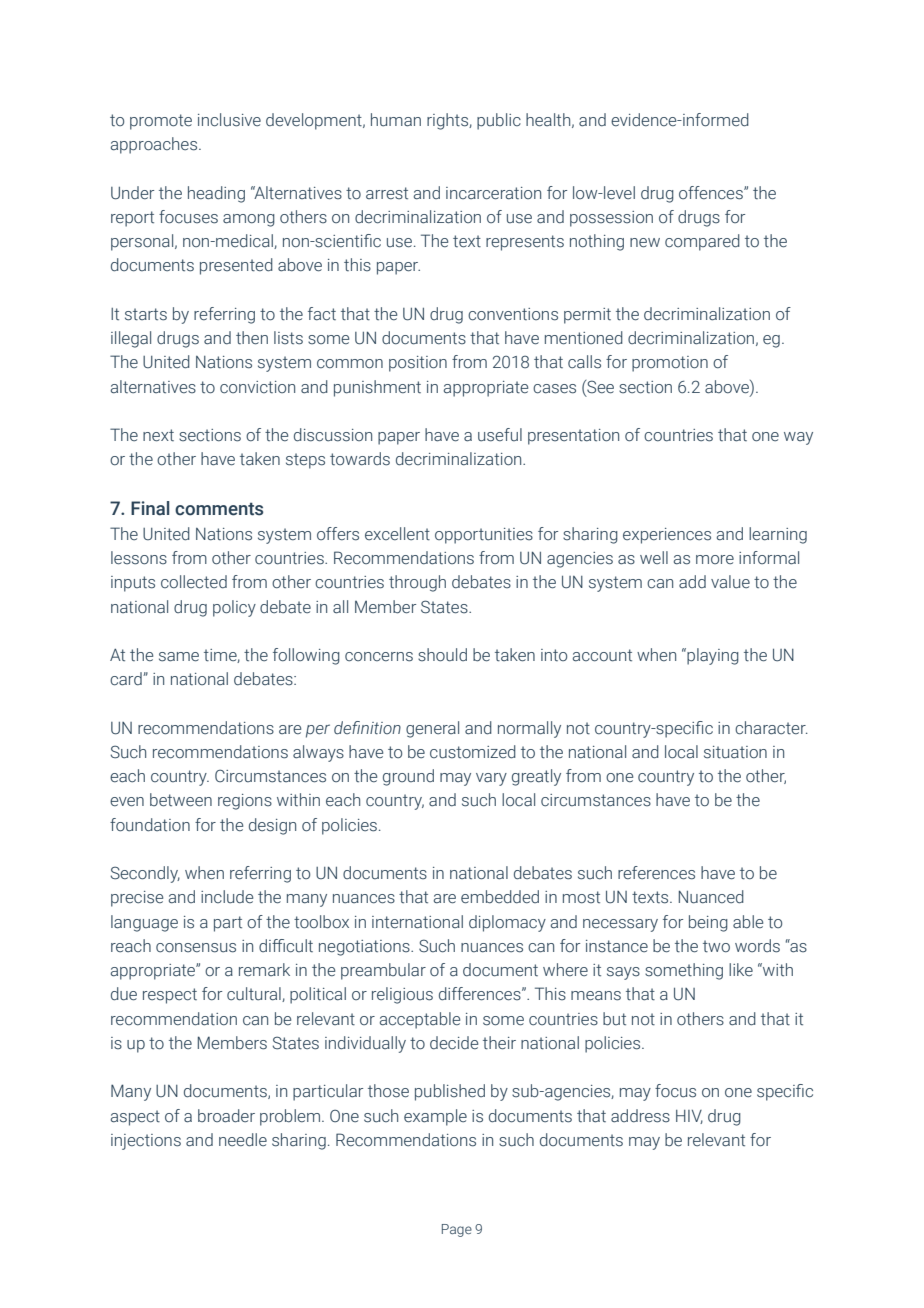 Image resolution: width=924 pixels, height=1308 pixels. What do you see at coordinates (656, 873) in the screenshot?
I see `references` at bounding box center [656, 873].
